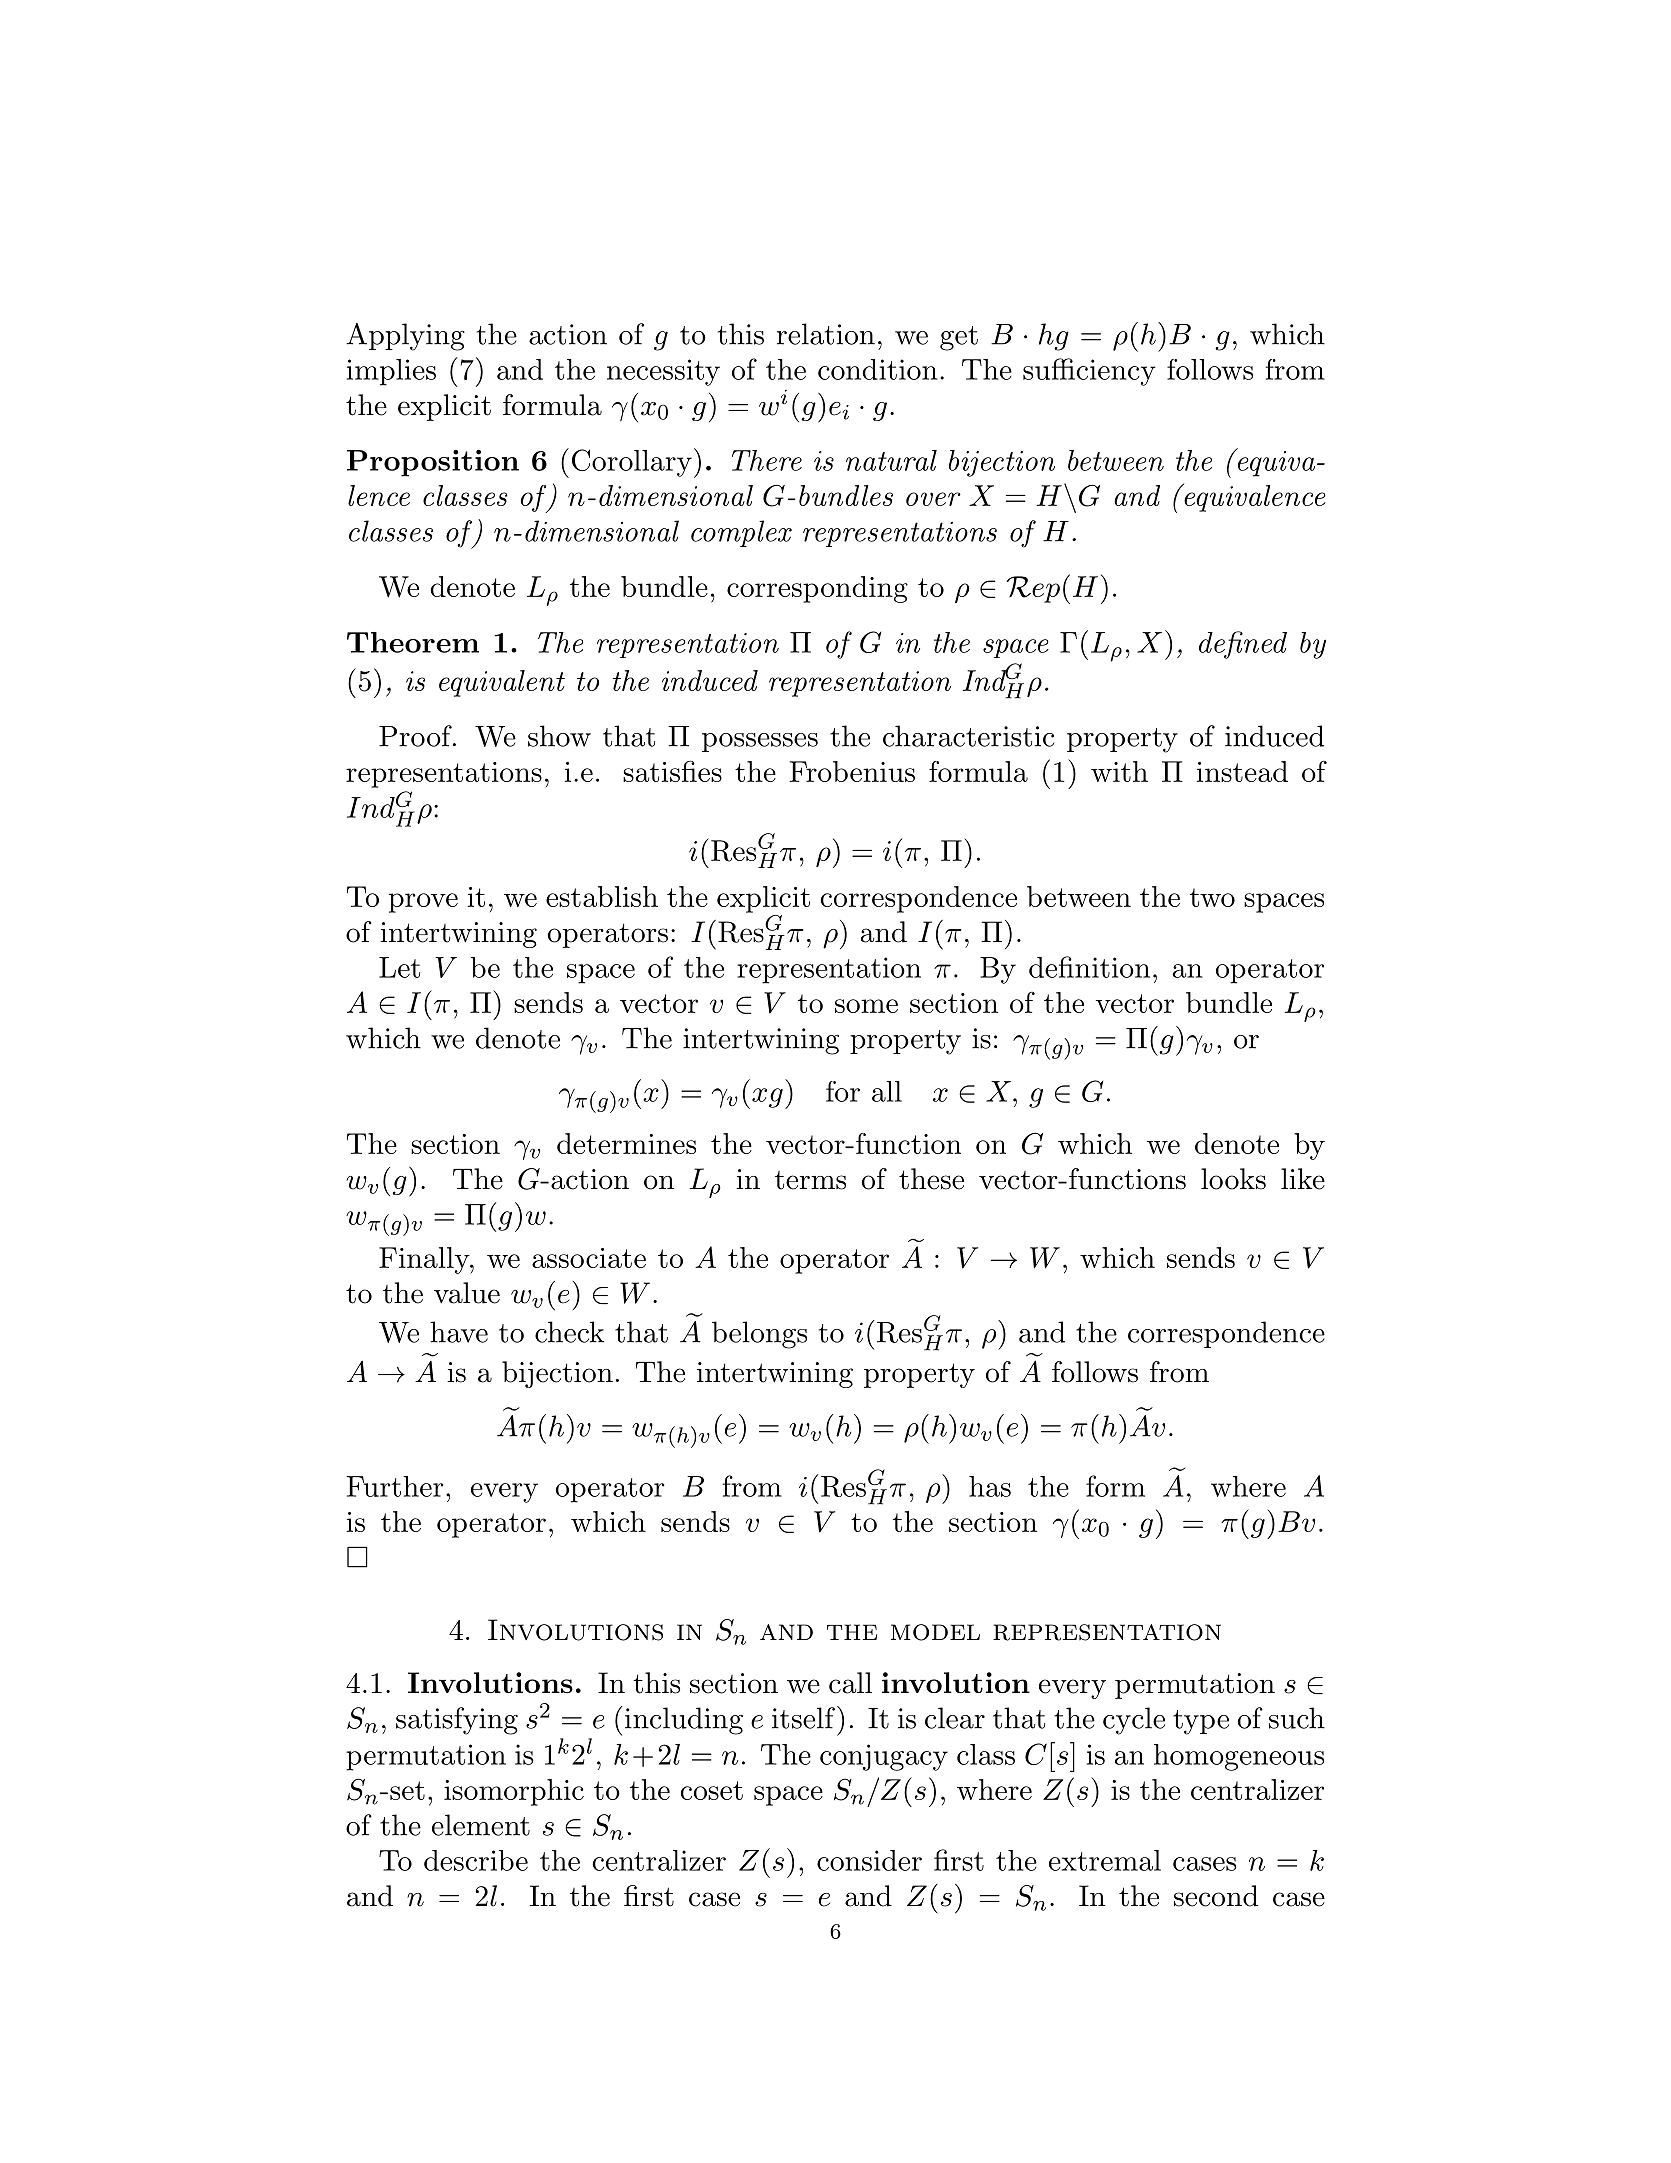  What do you see at coordinates (476, 1860) in the screenshot?
I see `describe` at bounding box center [476, 1860].
